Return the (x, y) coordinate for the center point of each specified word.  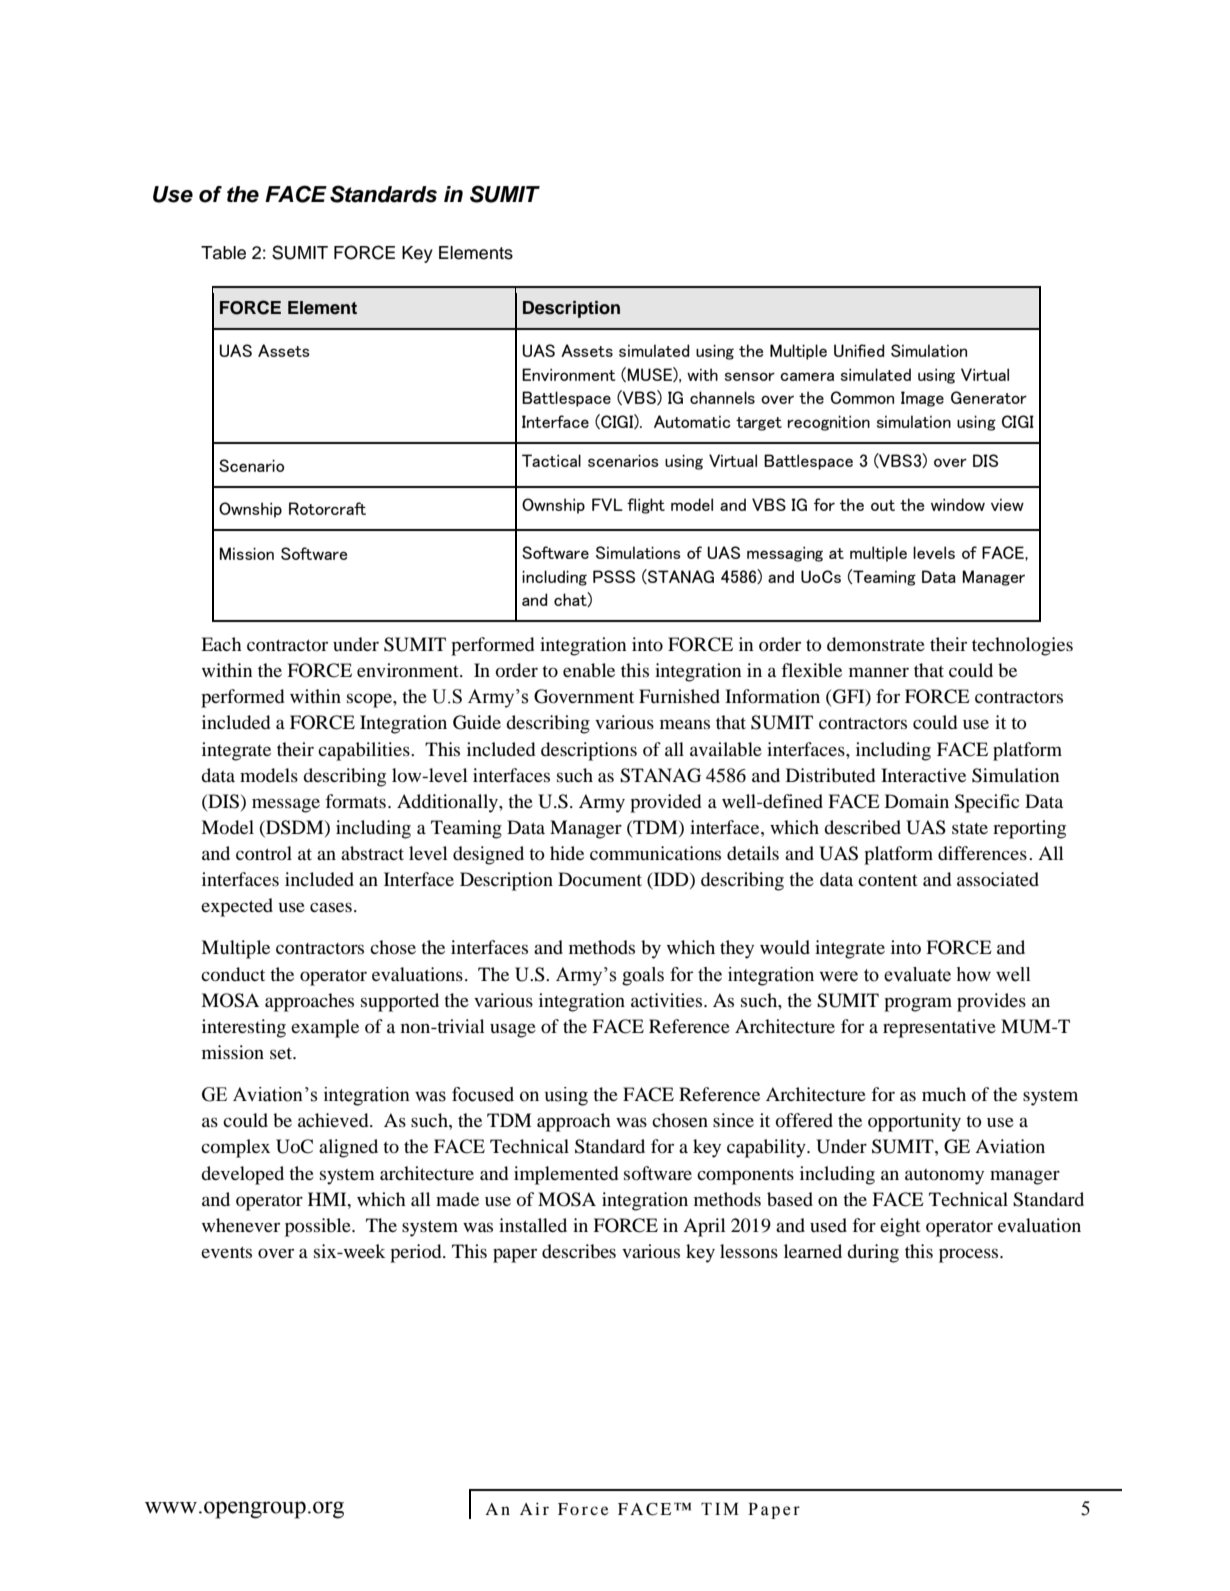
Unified (859, 350)
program (918, 1004)
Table (223, 253)
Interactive (923, 775)
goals (643, 976)
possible (319, 1227)
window (958, 504)
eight (900, 1227)
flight (646, 506)
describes (579, 1251)
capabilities (365, 751)
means (685, 724)
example (325, 1028)
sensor (750, 376)
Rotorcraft (327, 508)
